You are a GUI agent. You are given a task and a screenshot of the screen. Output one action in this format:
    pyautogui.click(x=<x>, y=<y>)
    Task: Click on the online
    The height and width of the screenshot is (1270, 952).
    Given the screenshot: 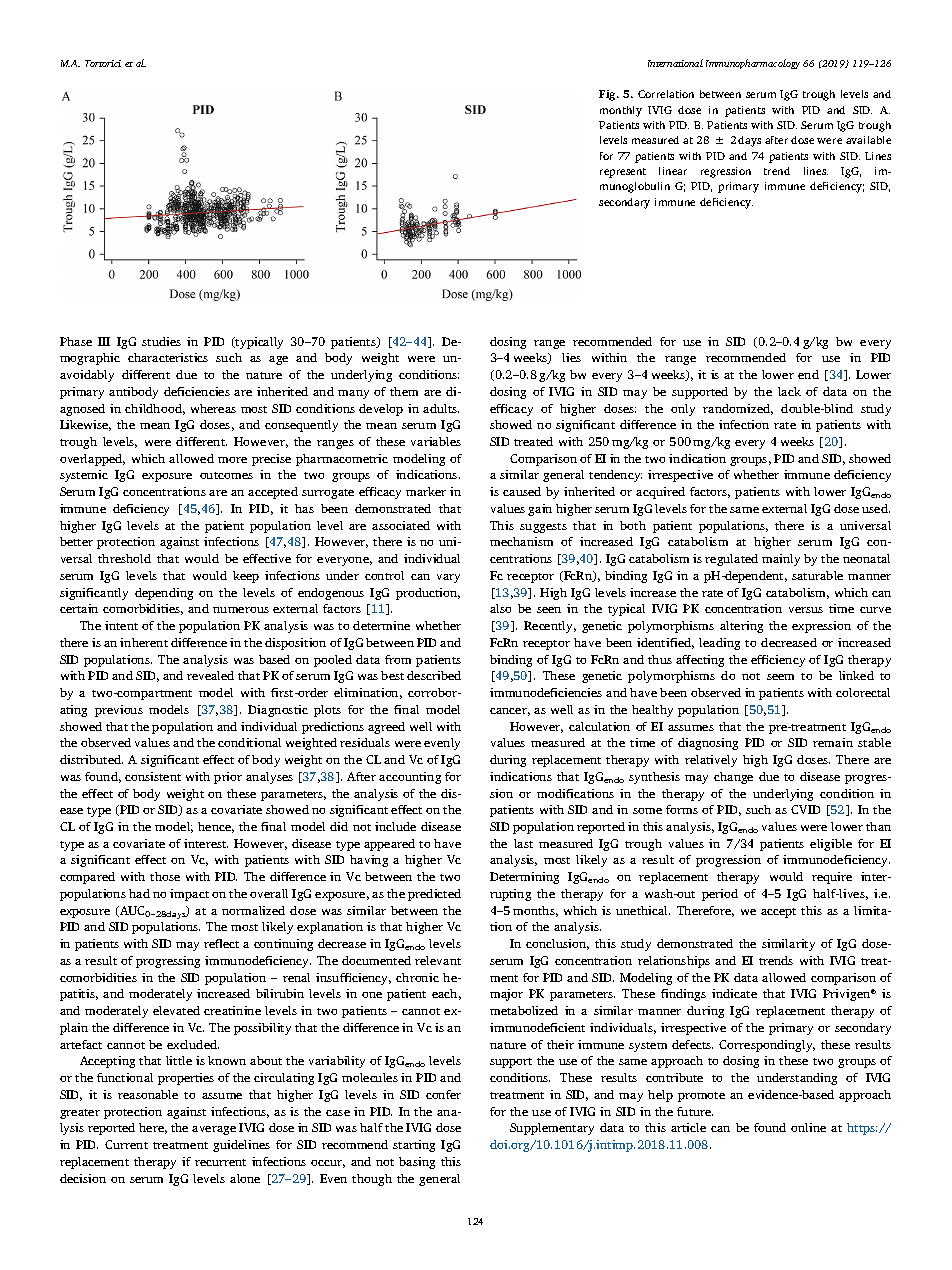 What is the action you would take?
    pyautogui.click(x=808, y=1127)
